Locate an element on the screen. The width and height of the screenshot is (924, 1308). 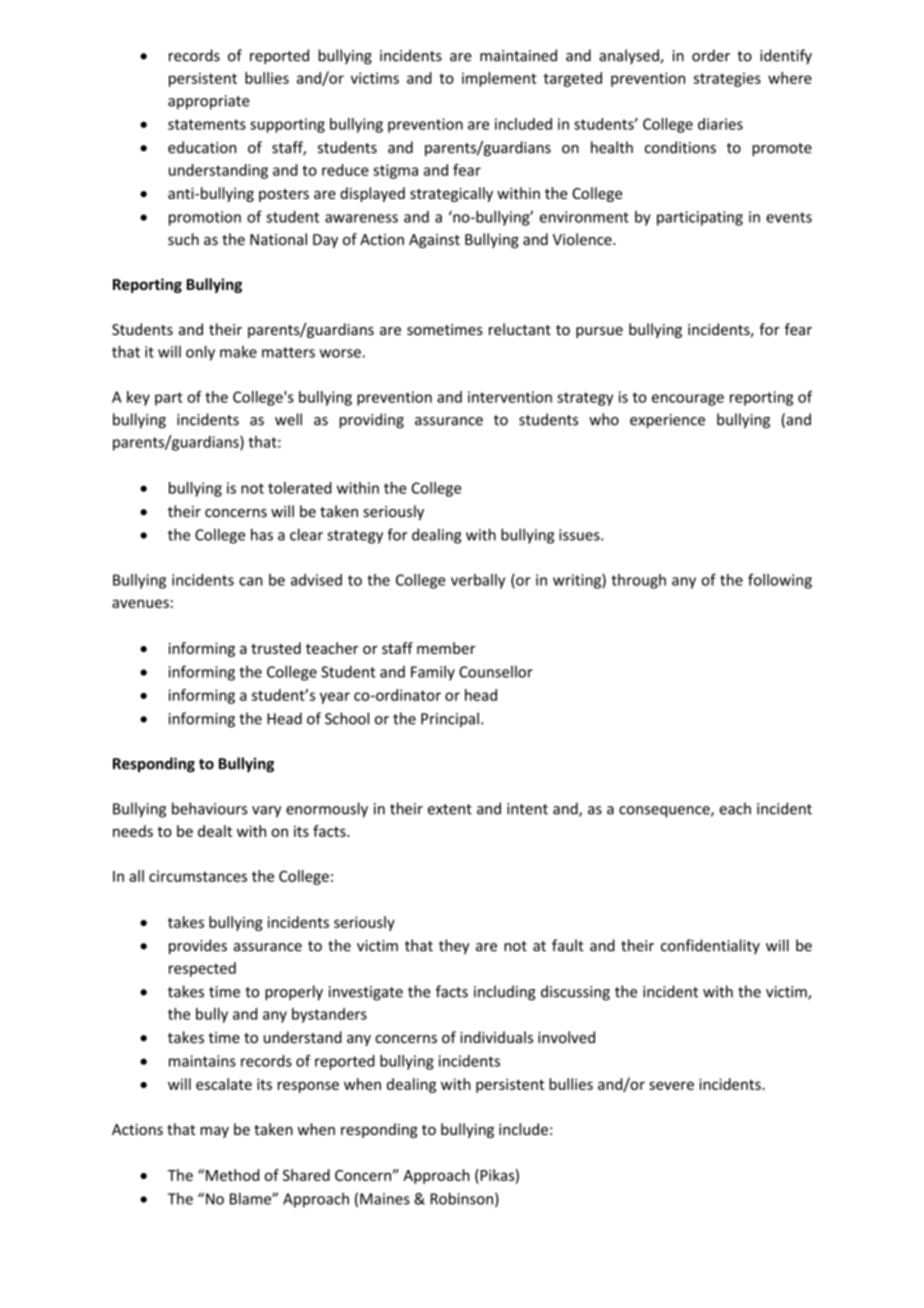
may is located at coordinates (214, 1132).
